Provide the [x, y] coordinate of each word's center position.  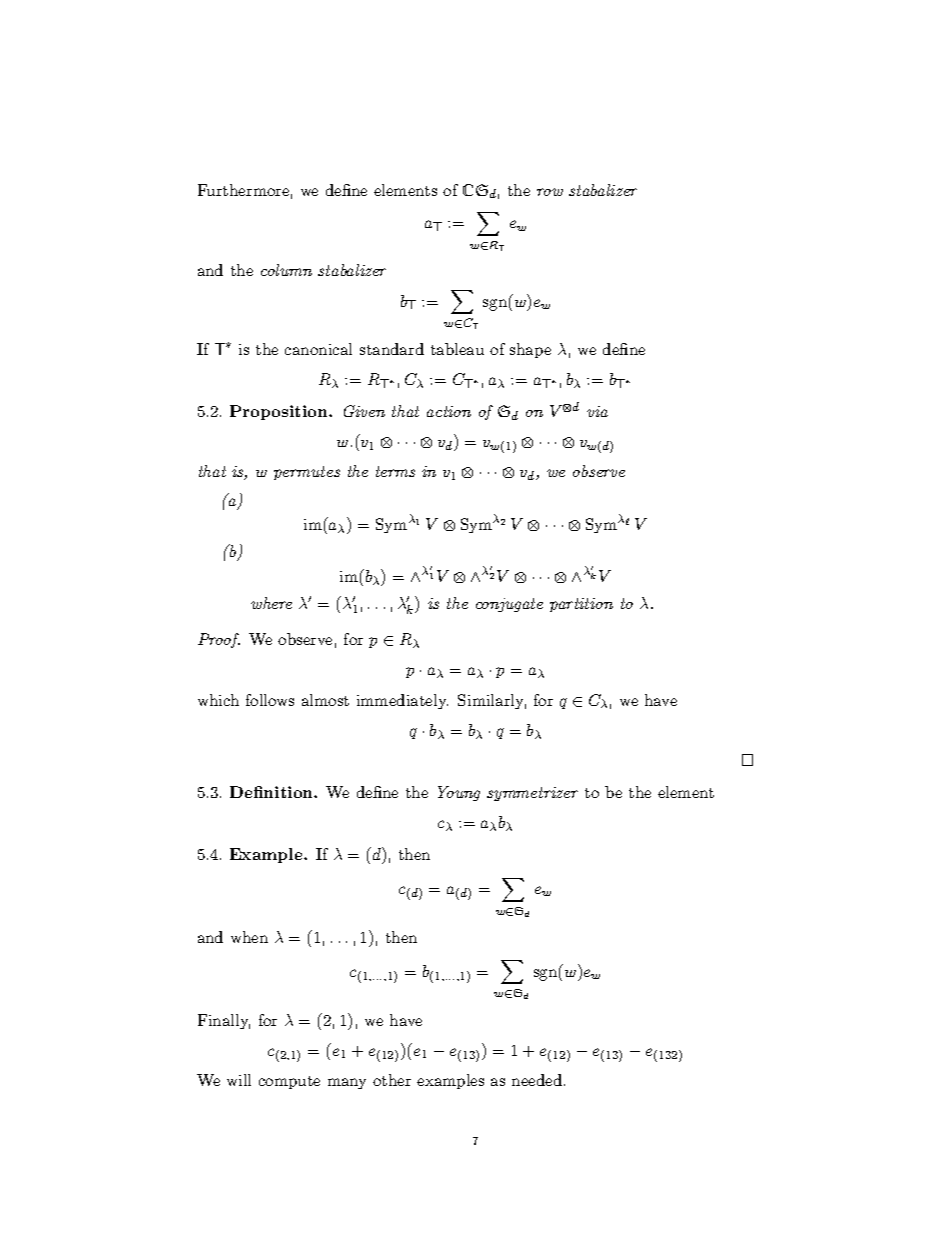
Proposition [280, 412]
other [392, 1080]
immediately [402, 701]
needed [537, 1080]
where [271, 603]
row [550, 192]
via [597, 411]
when [249, 937]
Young [459, 793]
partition [581, 605]
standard [392, 349]
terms [395, 471]
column [286, 270]
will [239, 1080]
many [347, 1083]
